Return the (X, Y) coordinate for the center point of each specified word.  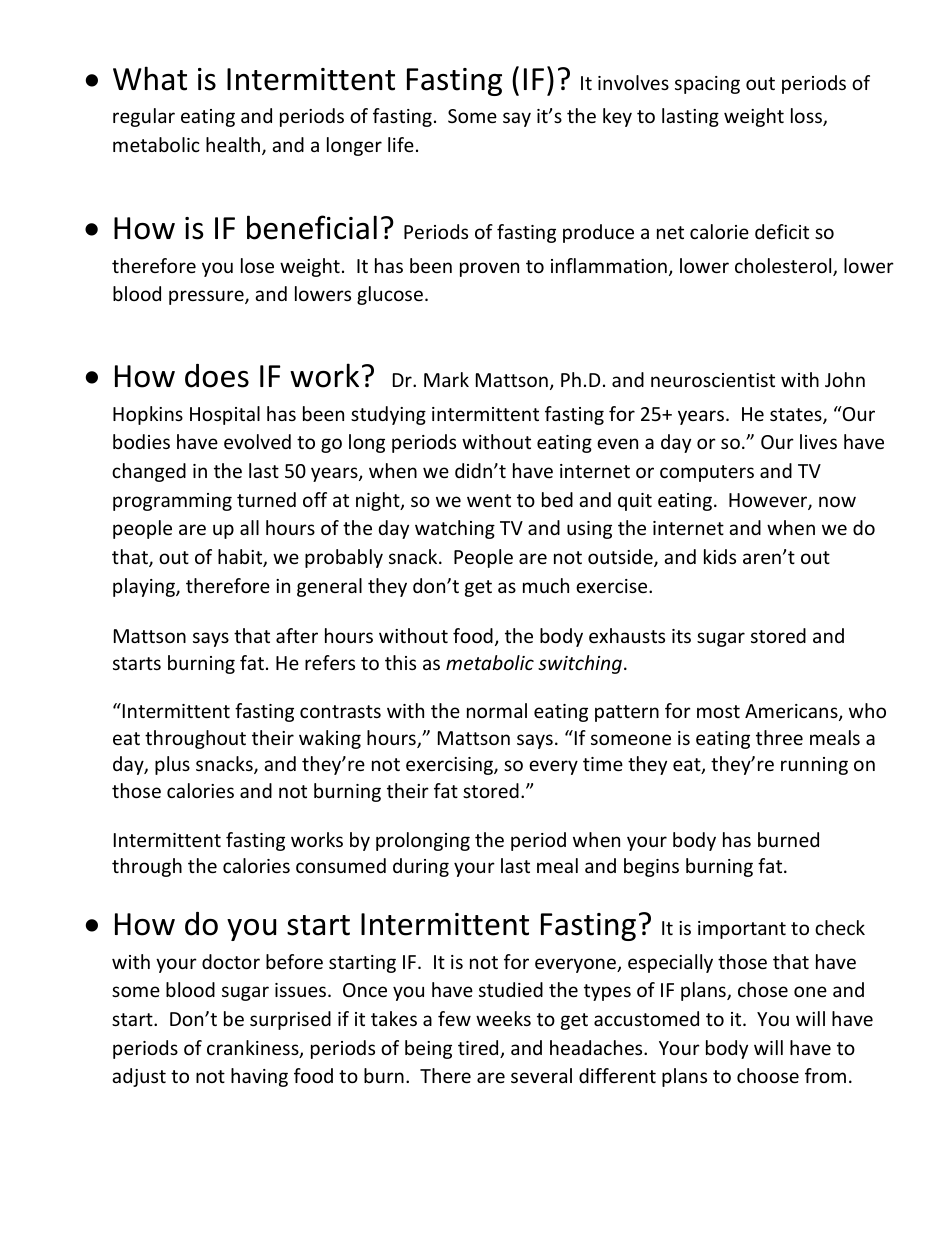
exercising (450, 766)
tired (479, 1049)
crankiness (254, 1049)
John (845, 379)
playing (145, 587)
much (546, 585)
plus (172, 765)
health (233, 144)
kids (720, 556)
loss (807, 117)
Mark (446, 379)
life (401, 144)
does (217, 376)
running (814, 766)
